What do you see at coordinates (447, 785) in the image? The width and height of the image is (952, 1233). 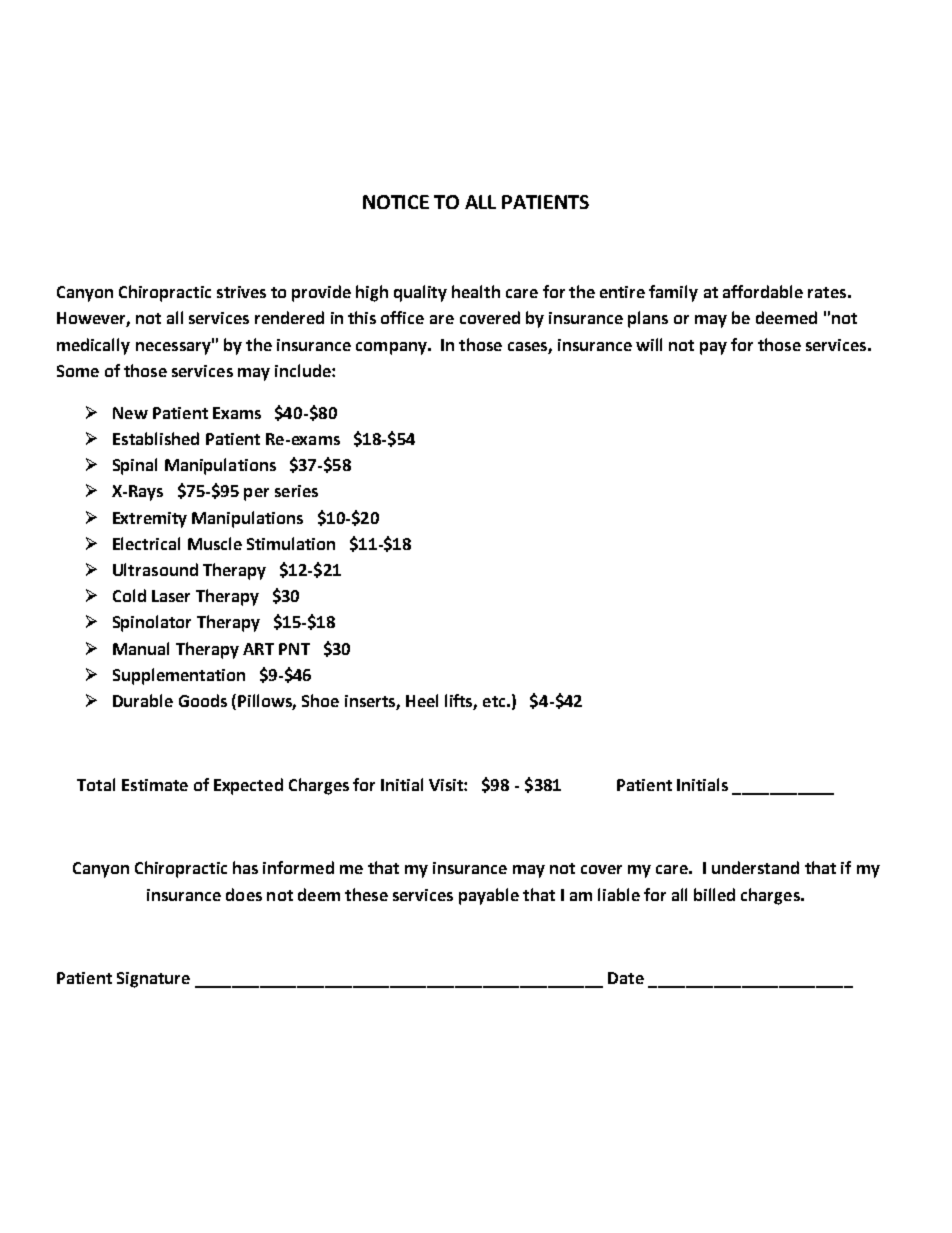 I see `Visit` at bounding box center [447, 785].
